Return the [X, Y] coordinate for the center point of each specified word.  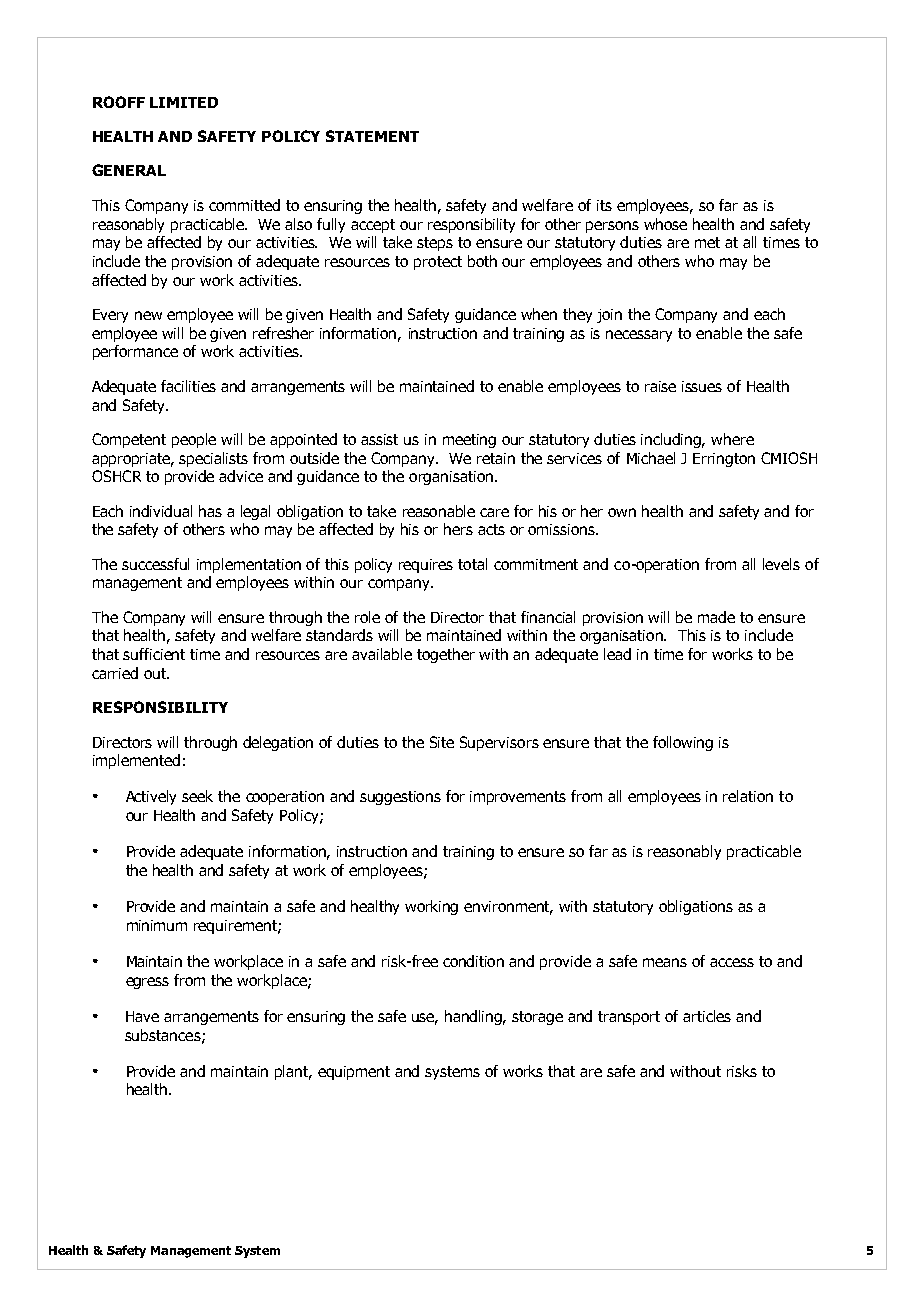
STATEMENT [372, 136]
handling [475, 1017]
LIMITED [184, 102]
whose [665, 224]
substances [164, 1036]
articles [707, 1016]
